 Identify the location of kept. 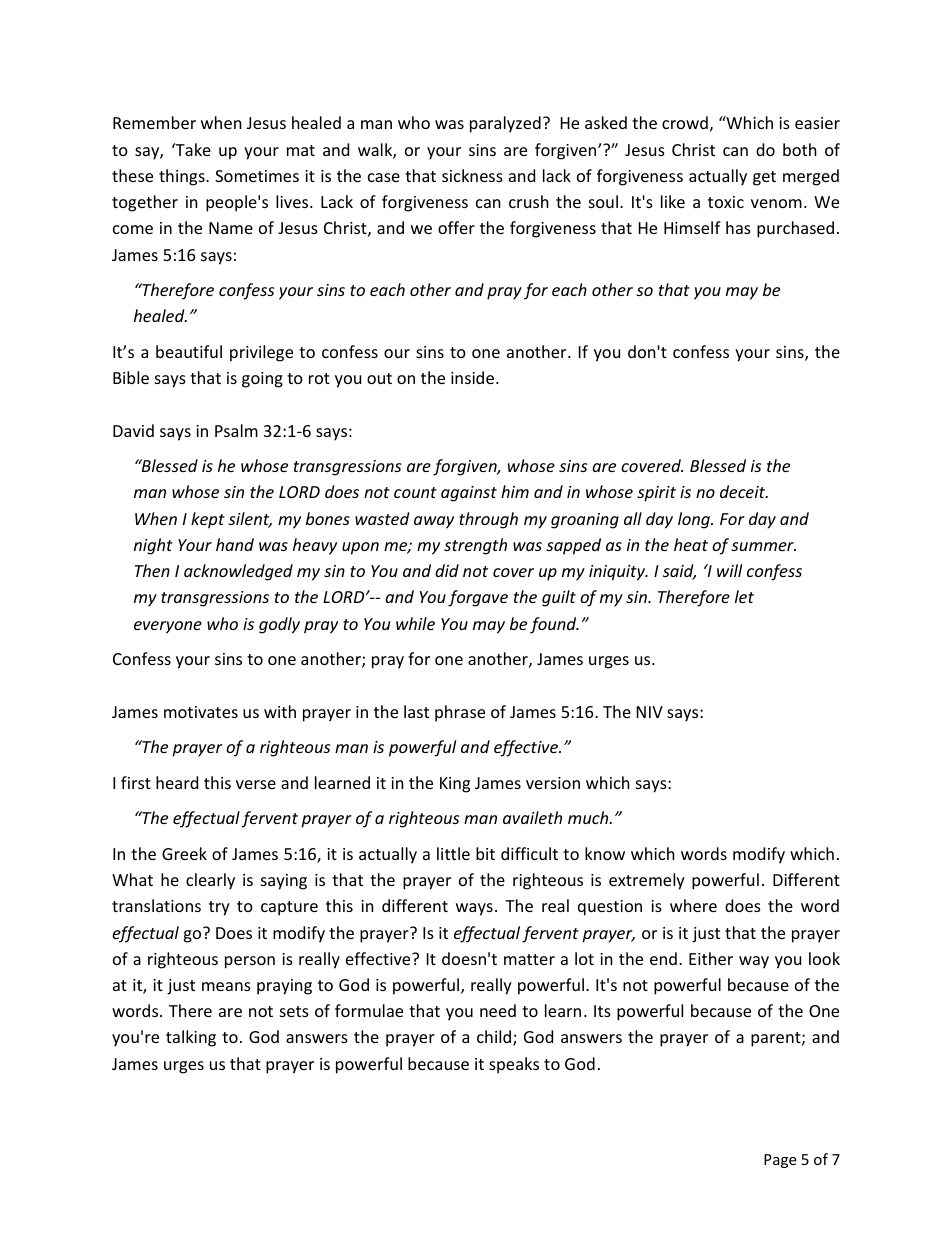
(208, 520).
